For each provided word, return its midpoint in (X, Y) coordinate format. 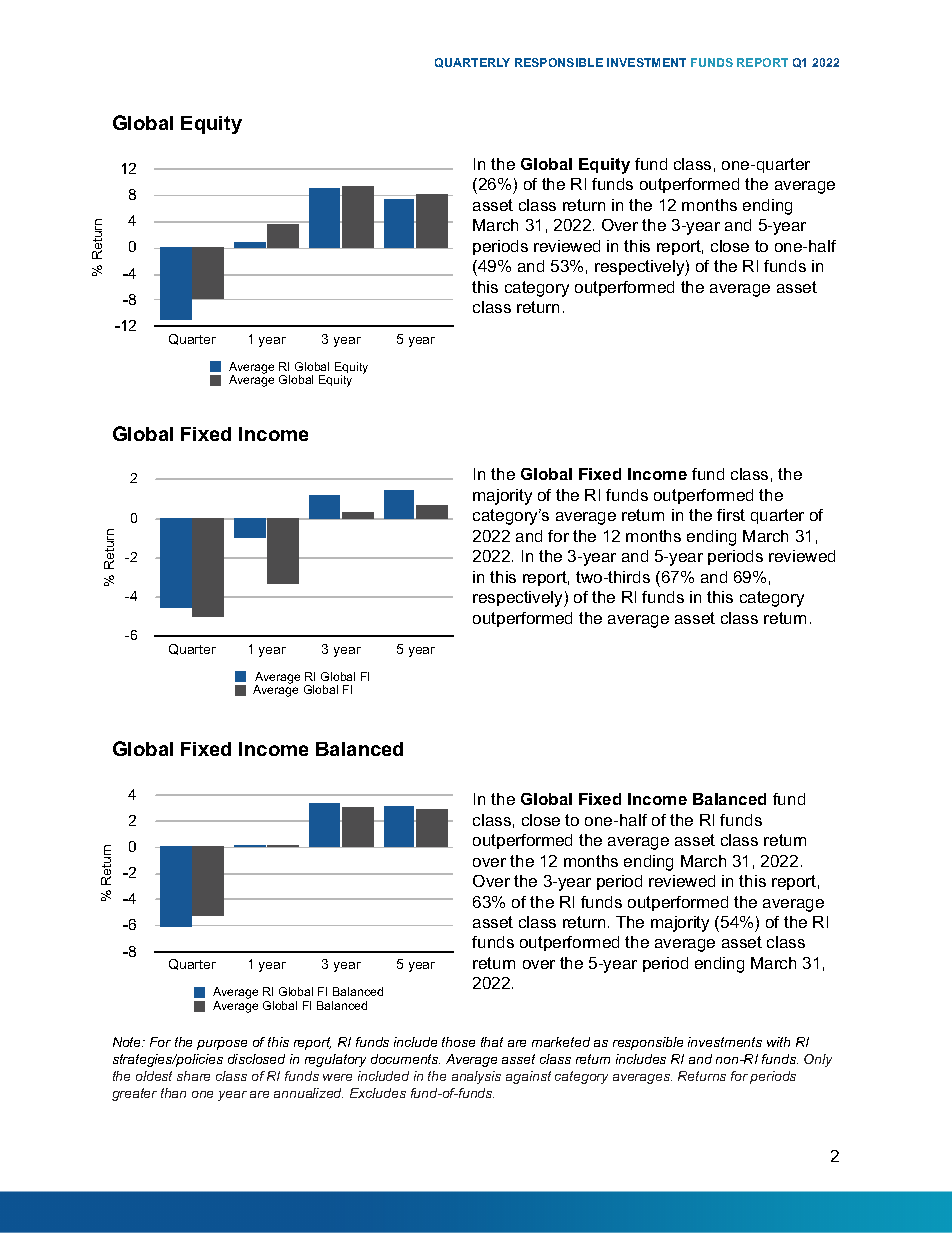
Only (818, 1060)
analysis (476, 1077)
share (193, 1076)
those (458, 1042)
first (731, 515)
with (778, 1042)
